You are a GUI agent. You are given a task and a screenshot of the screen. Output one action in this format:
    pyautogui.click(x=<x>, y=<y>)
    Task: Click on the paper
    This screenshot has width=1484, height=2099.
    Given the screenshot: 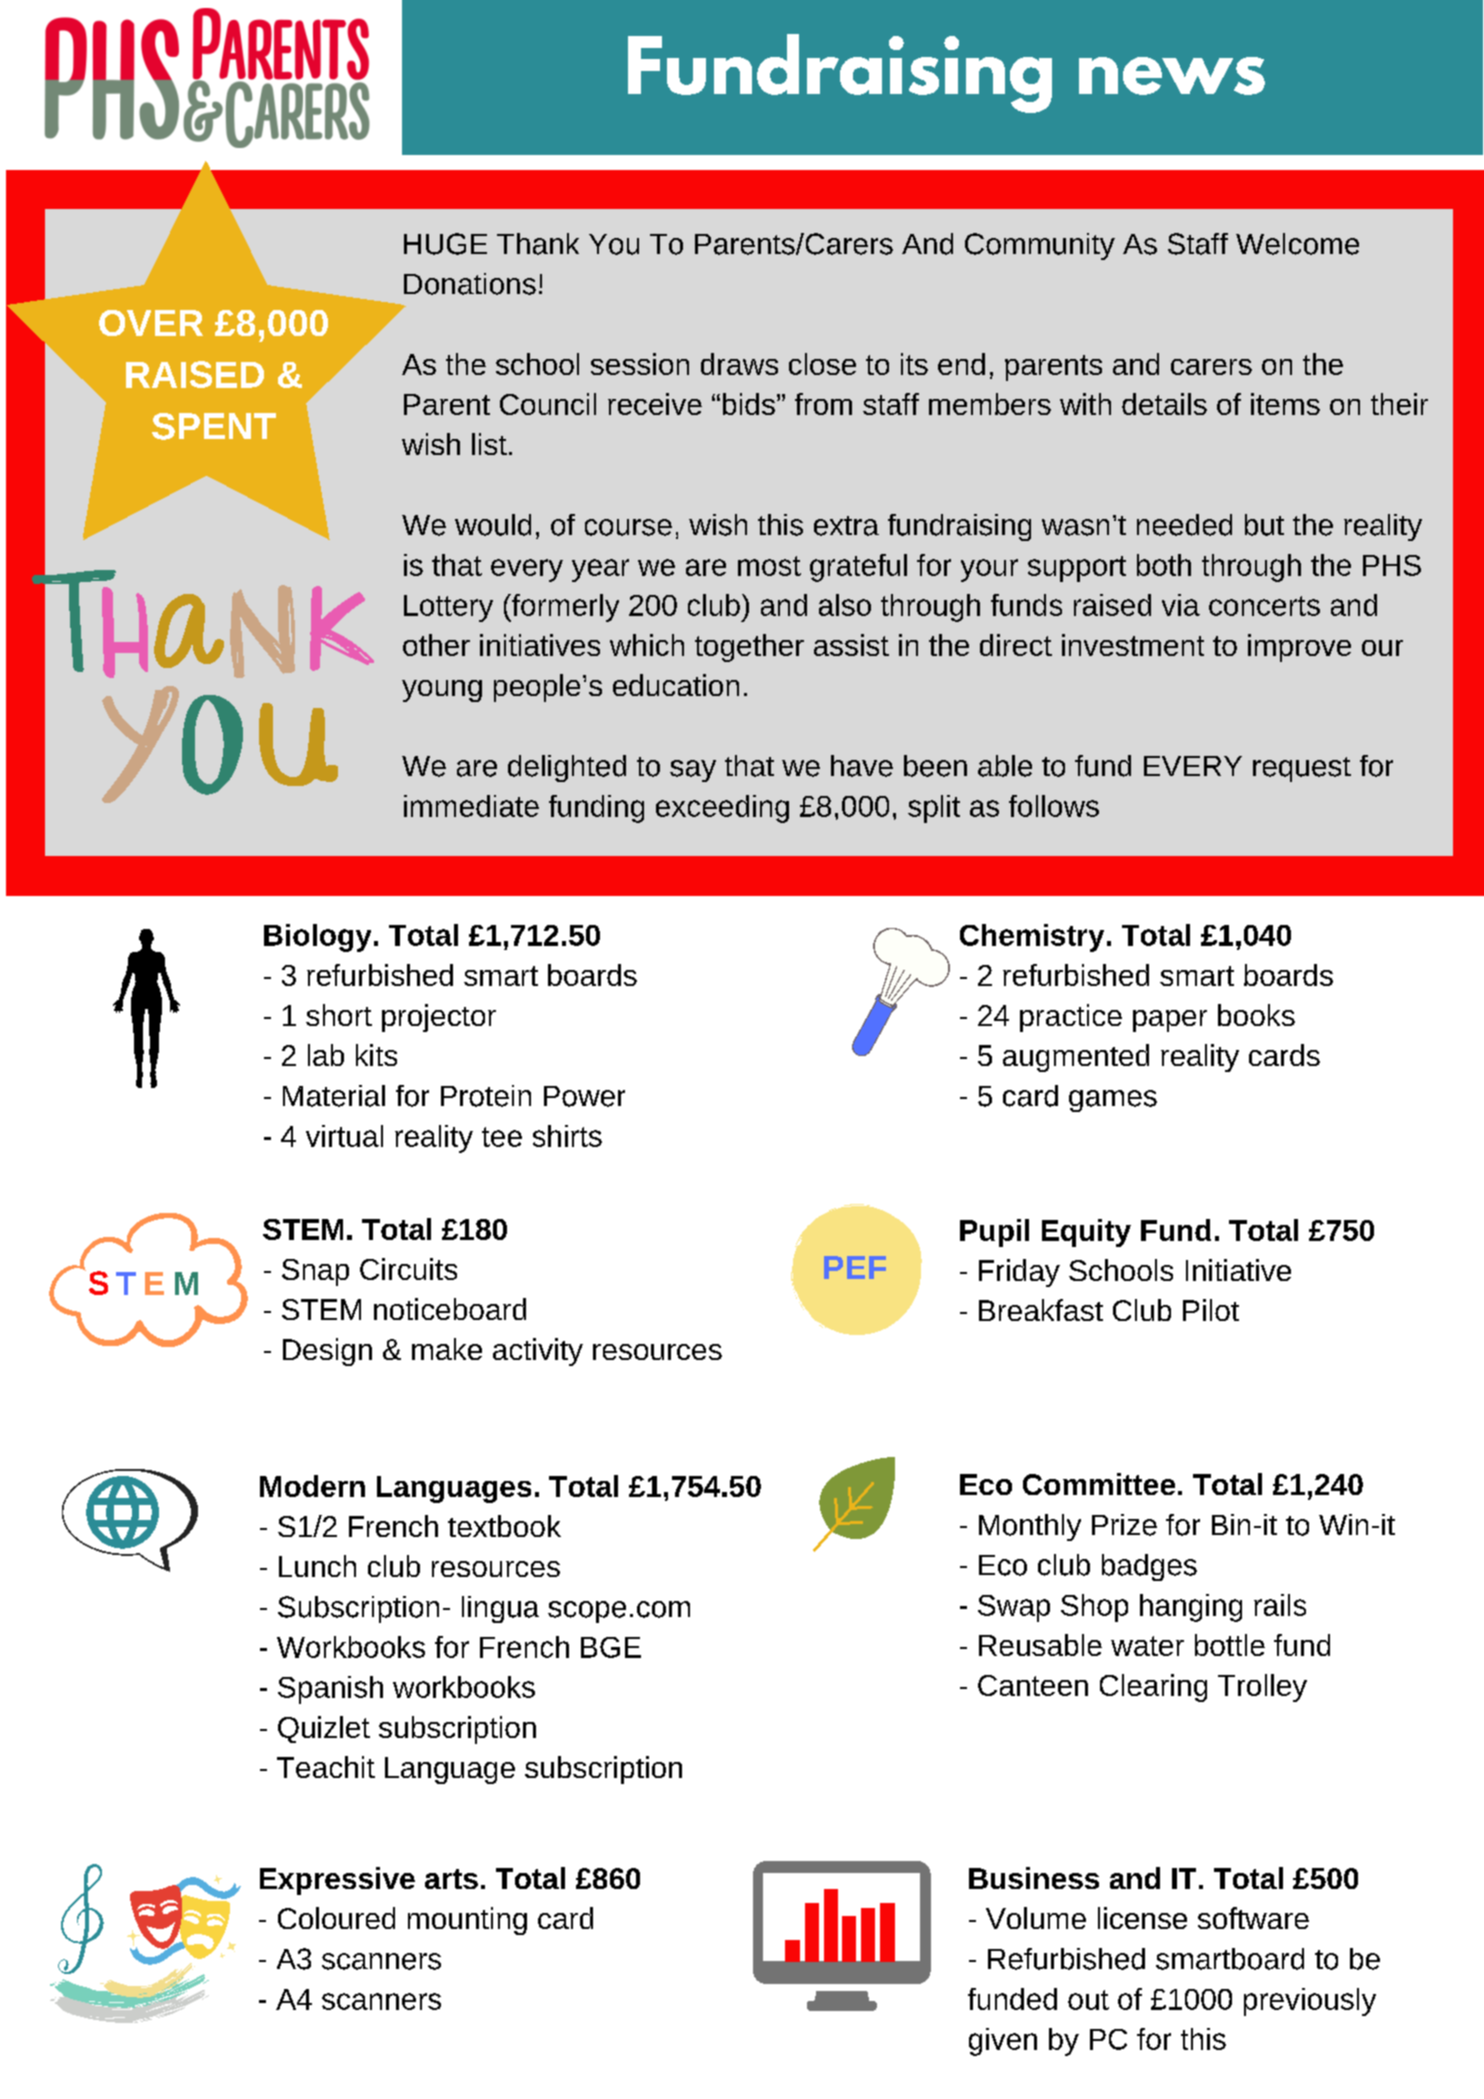 What is the action you would take?
    pyautogui.click(x=1170, y=1021)
